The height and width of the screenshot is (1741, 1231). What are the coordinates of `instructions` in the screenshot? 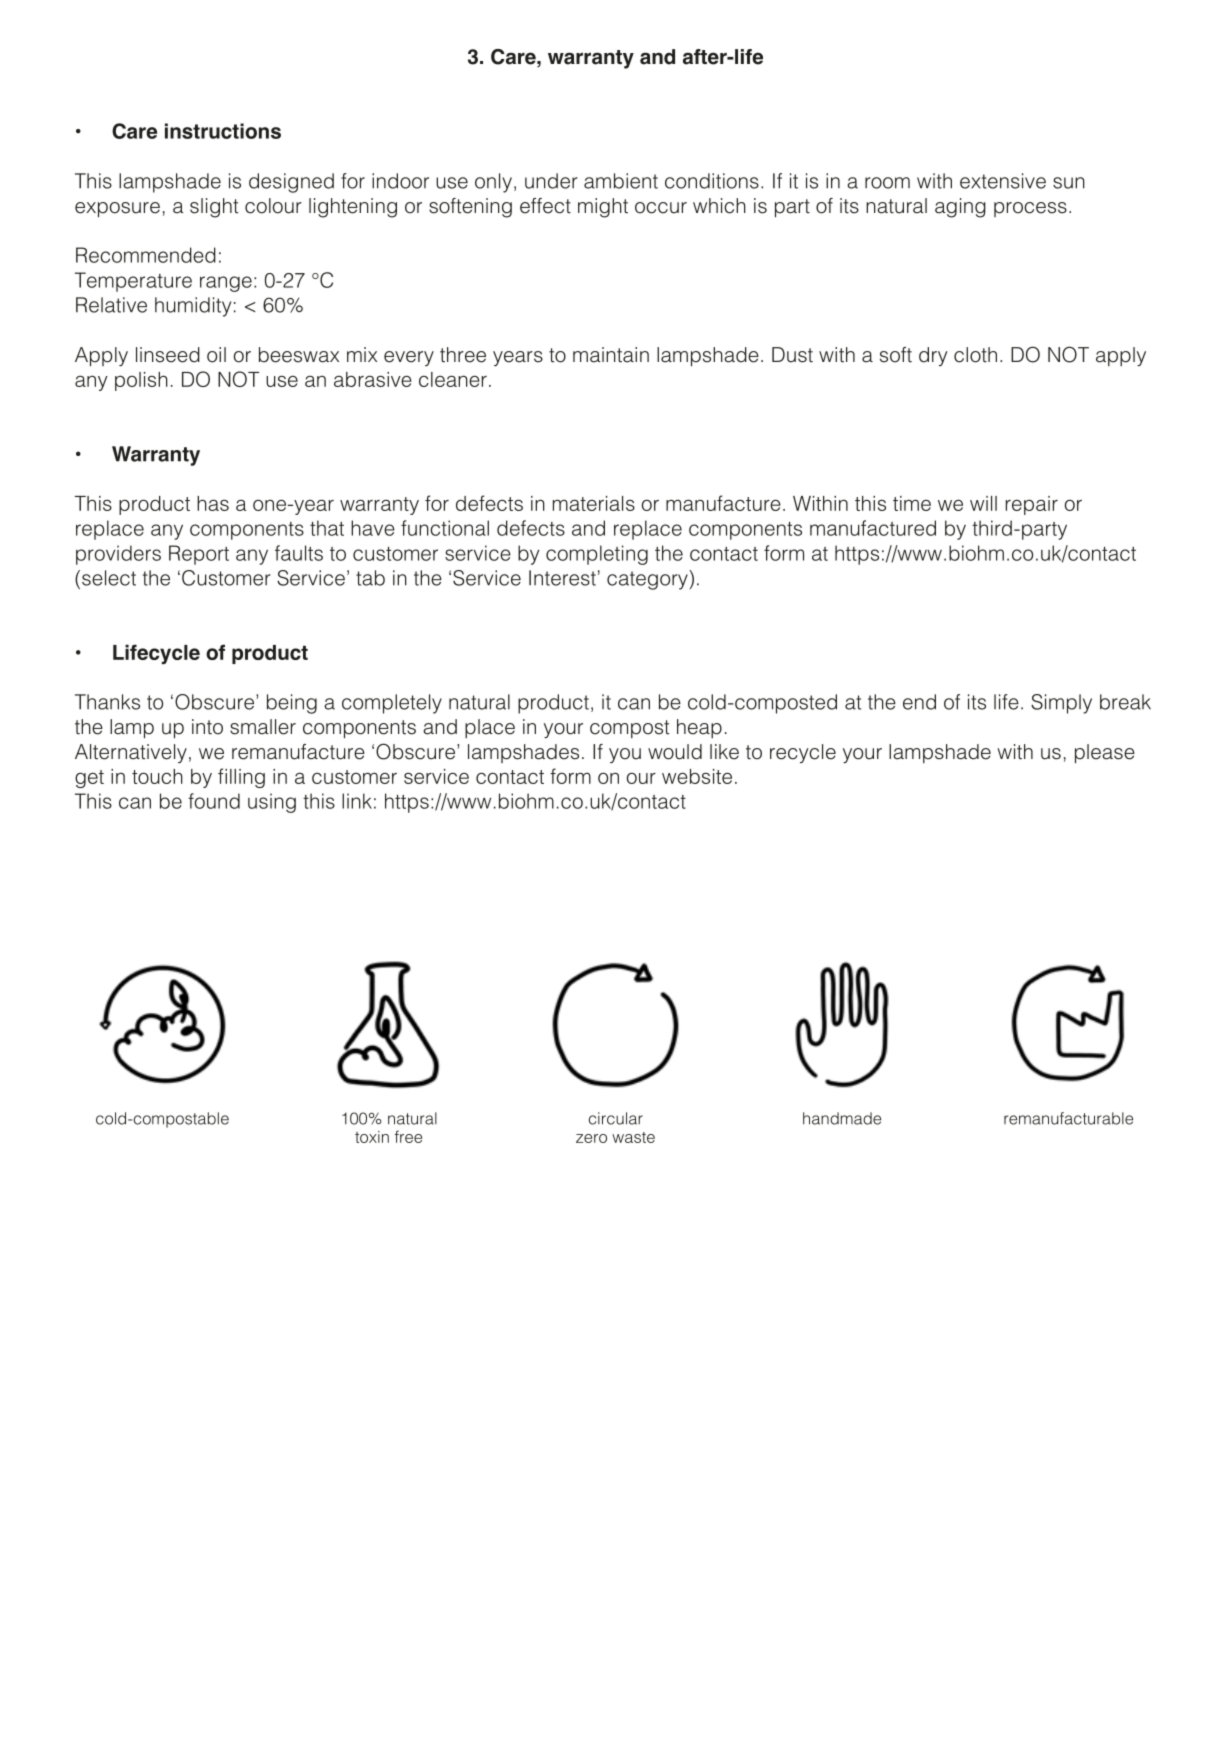 It's located at (223, 131).
